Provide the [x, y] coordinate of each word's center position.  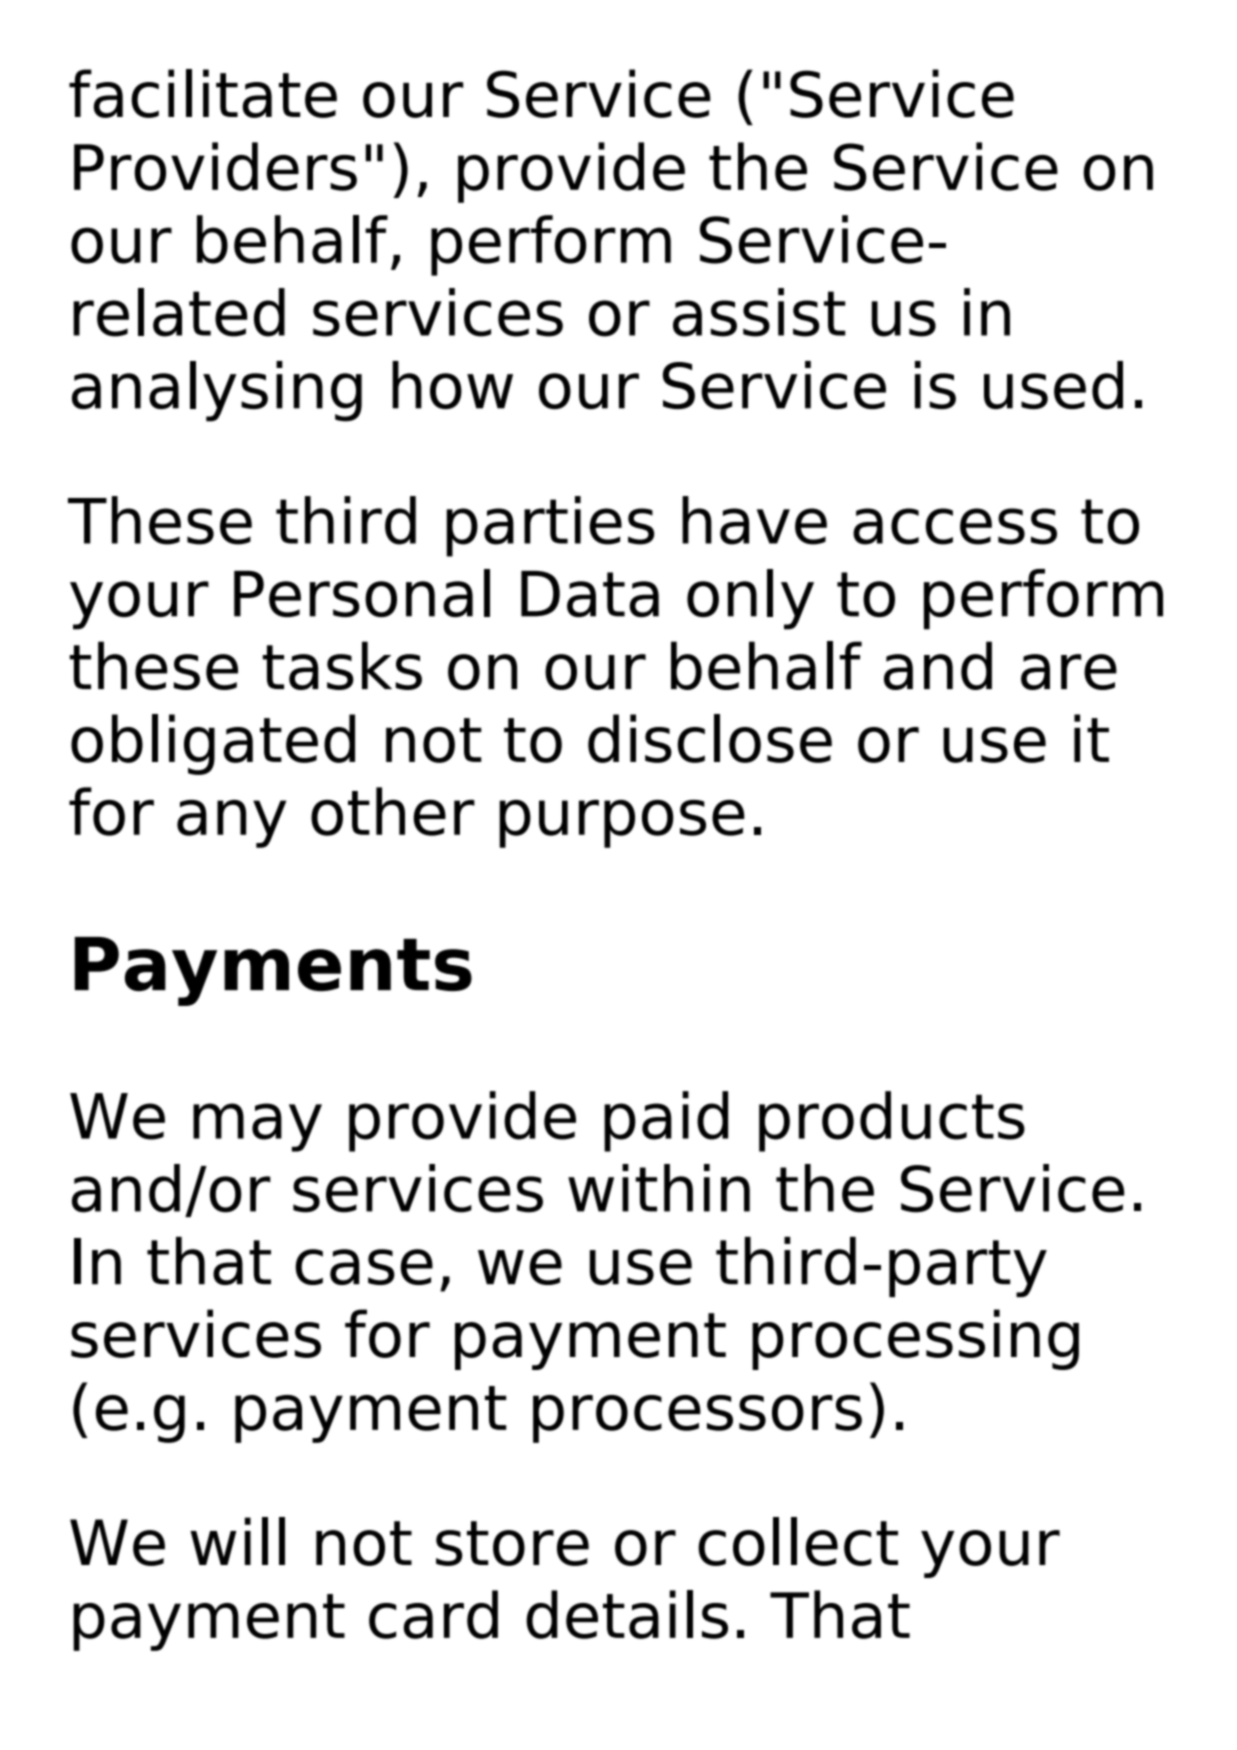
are [1069, 672]
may [257, 1127]
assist [759, 312]
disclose [710, 738]
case [364, 1267]
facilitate [203, 93]
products [892, 1121]
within [659, 1188]
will [237, 1541]
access [955, 526]
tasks [342, 665]
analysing [217, 391]
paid [666, 1121]
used [1053, 385]
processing [915, 1339]
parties [550, 526]
